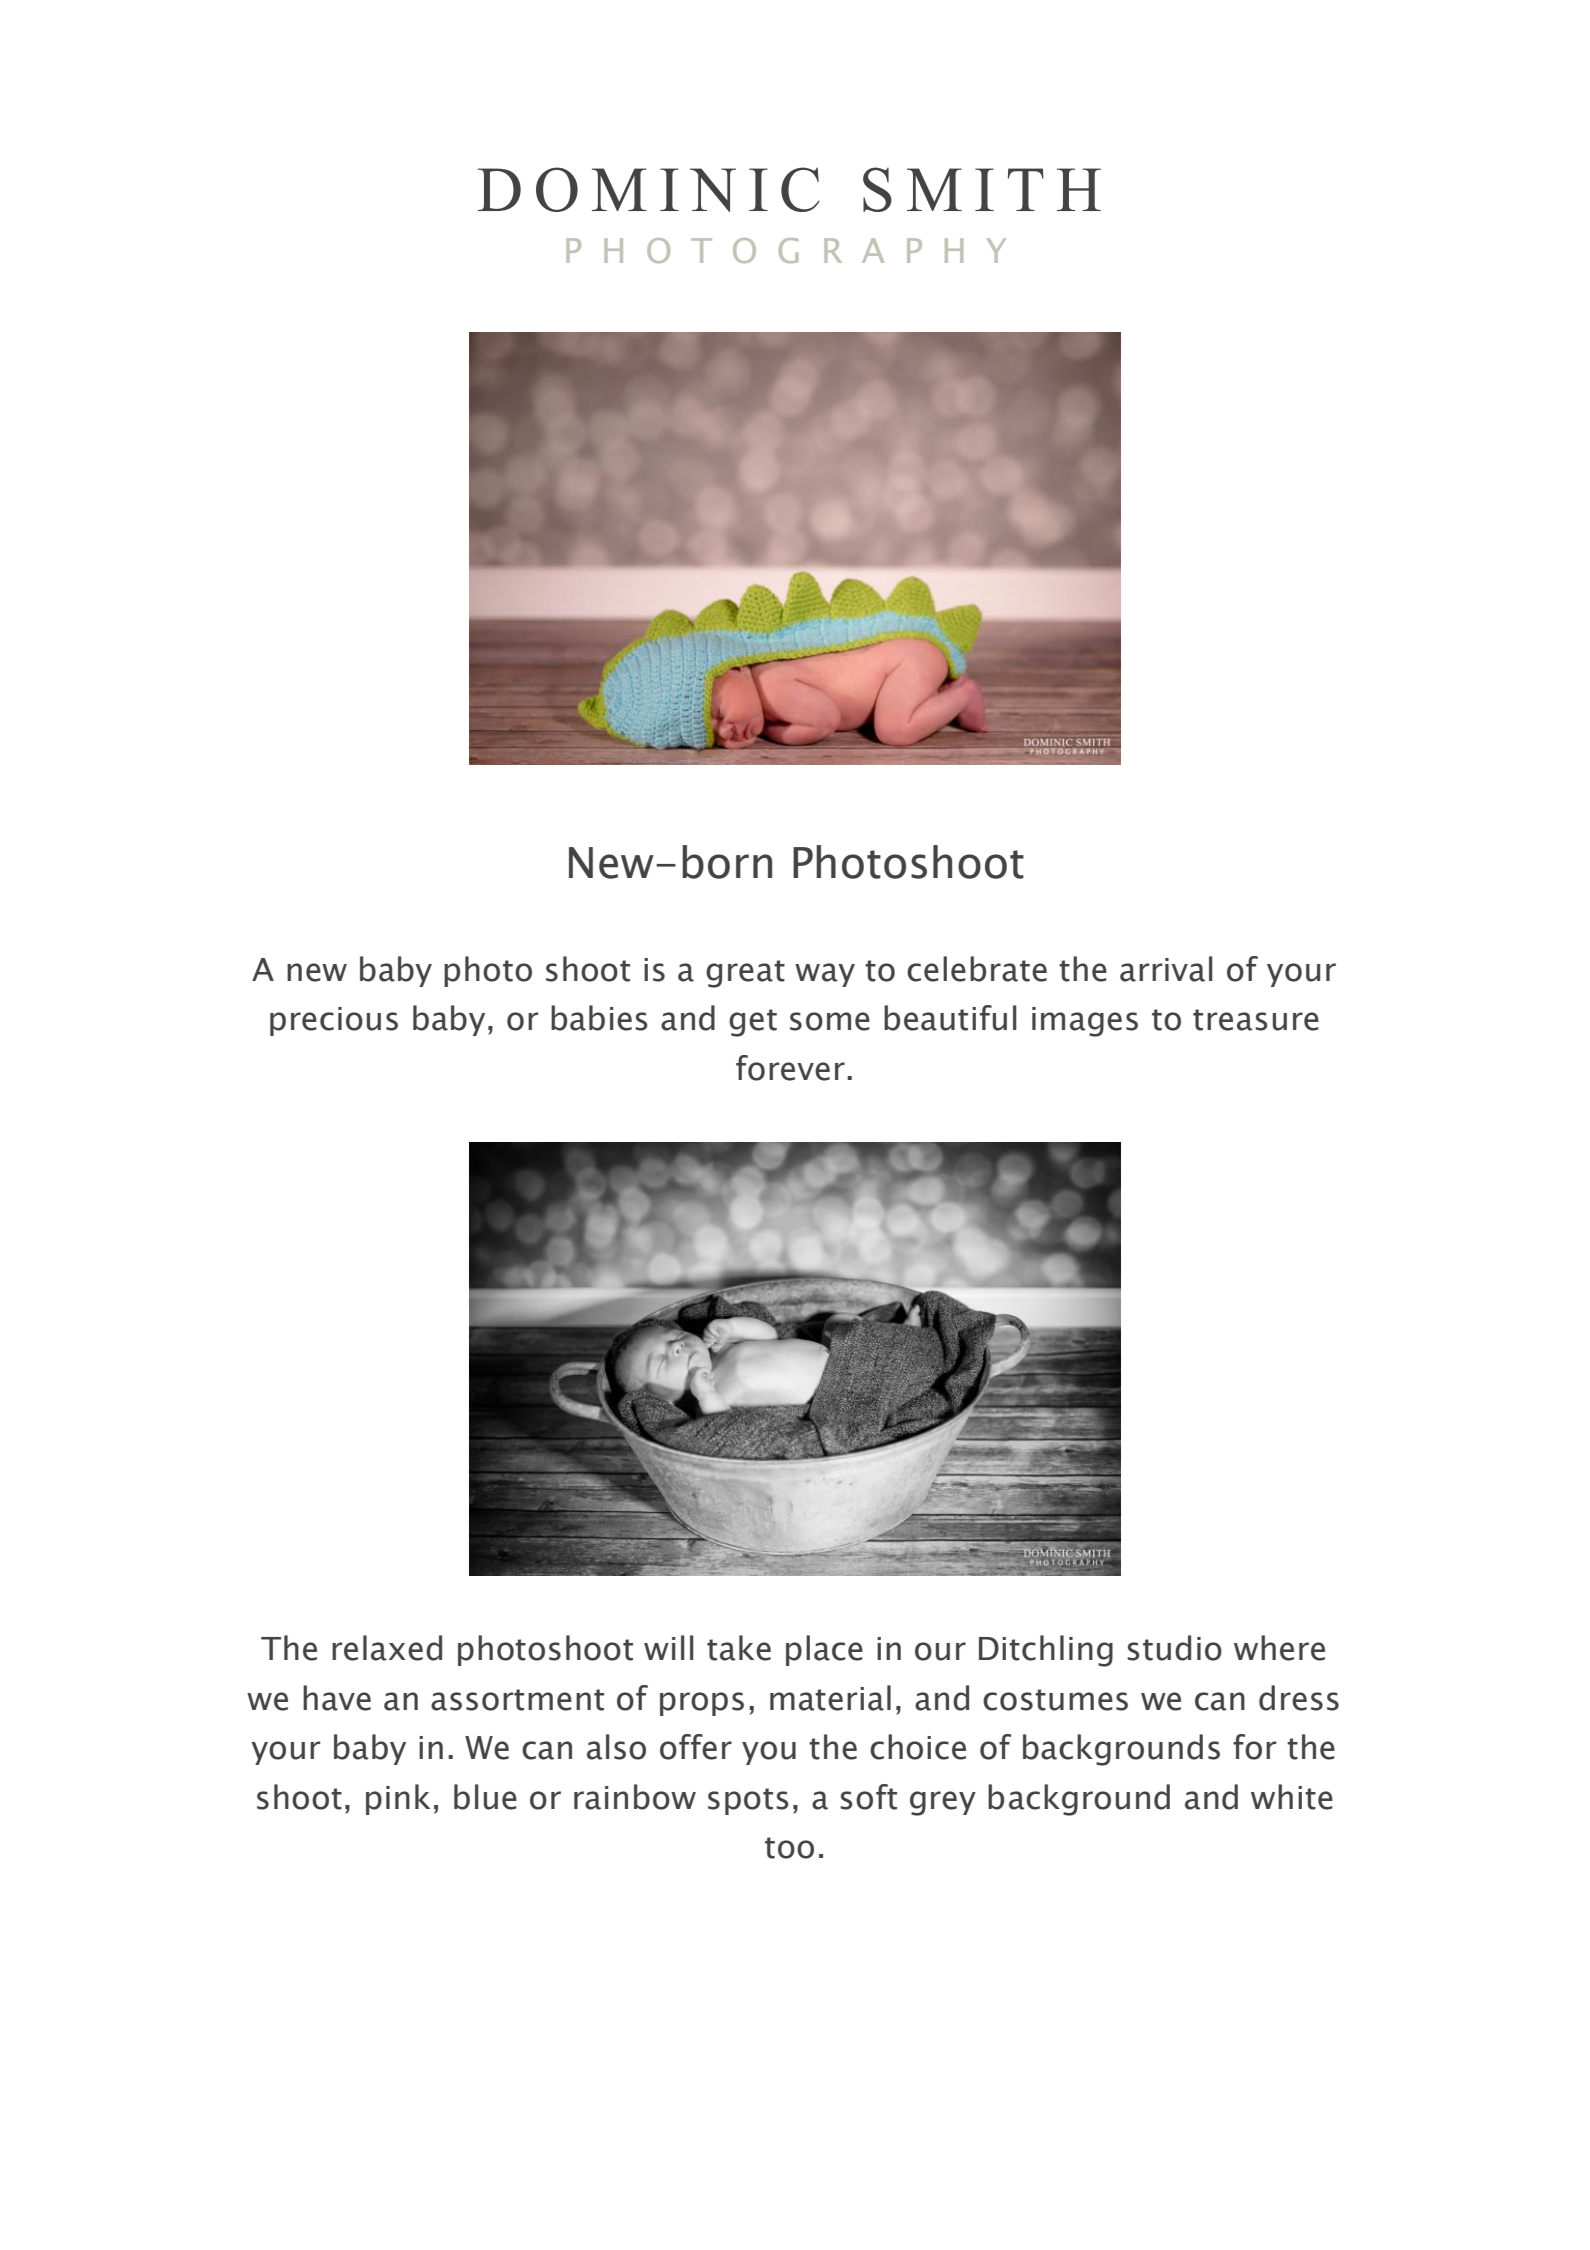  I want to click on precious, so click(334, 1021).
